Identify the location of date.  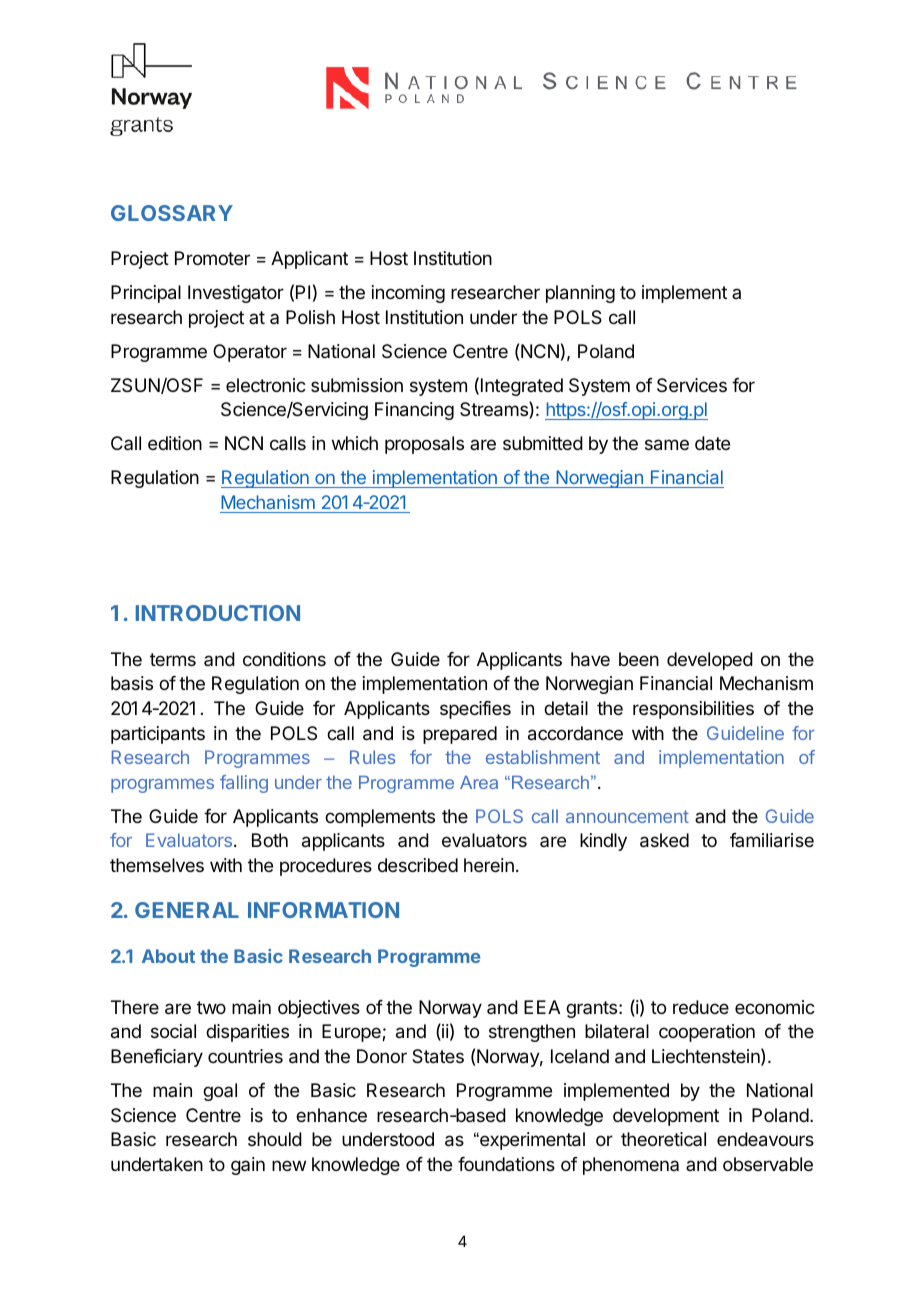
(712, 443).
